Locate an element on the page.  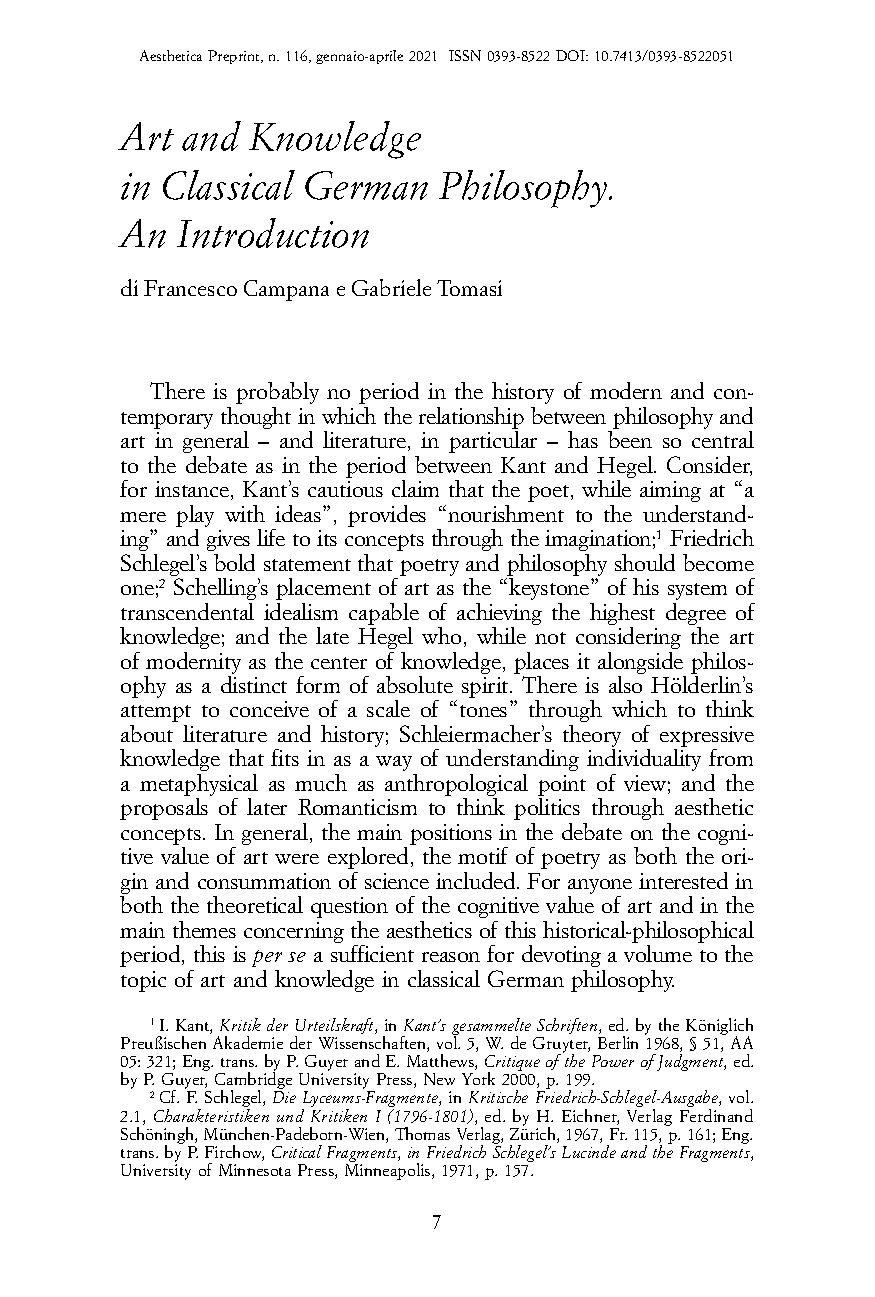
relationship is located at coordinates (471, 419).
